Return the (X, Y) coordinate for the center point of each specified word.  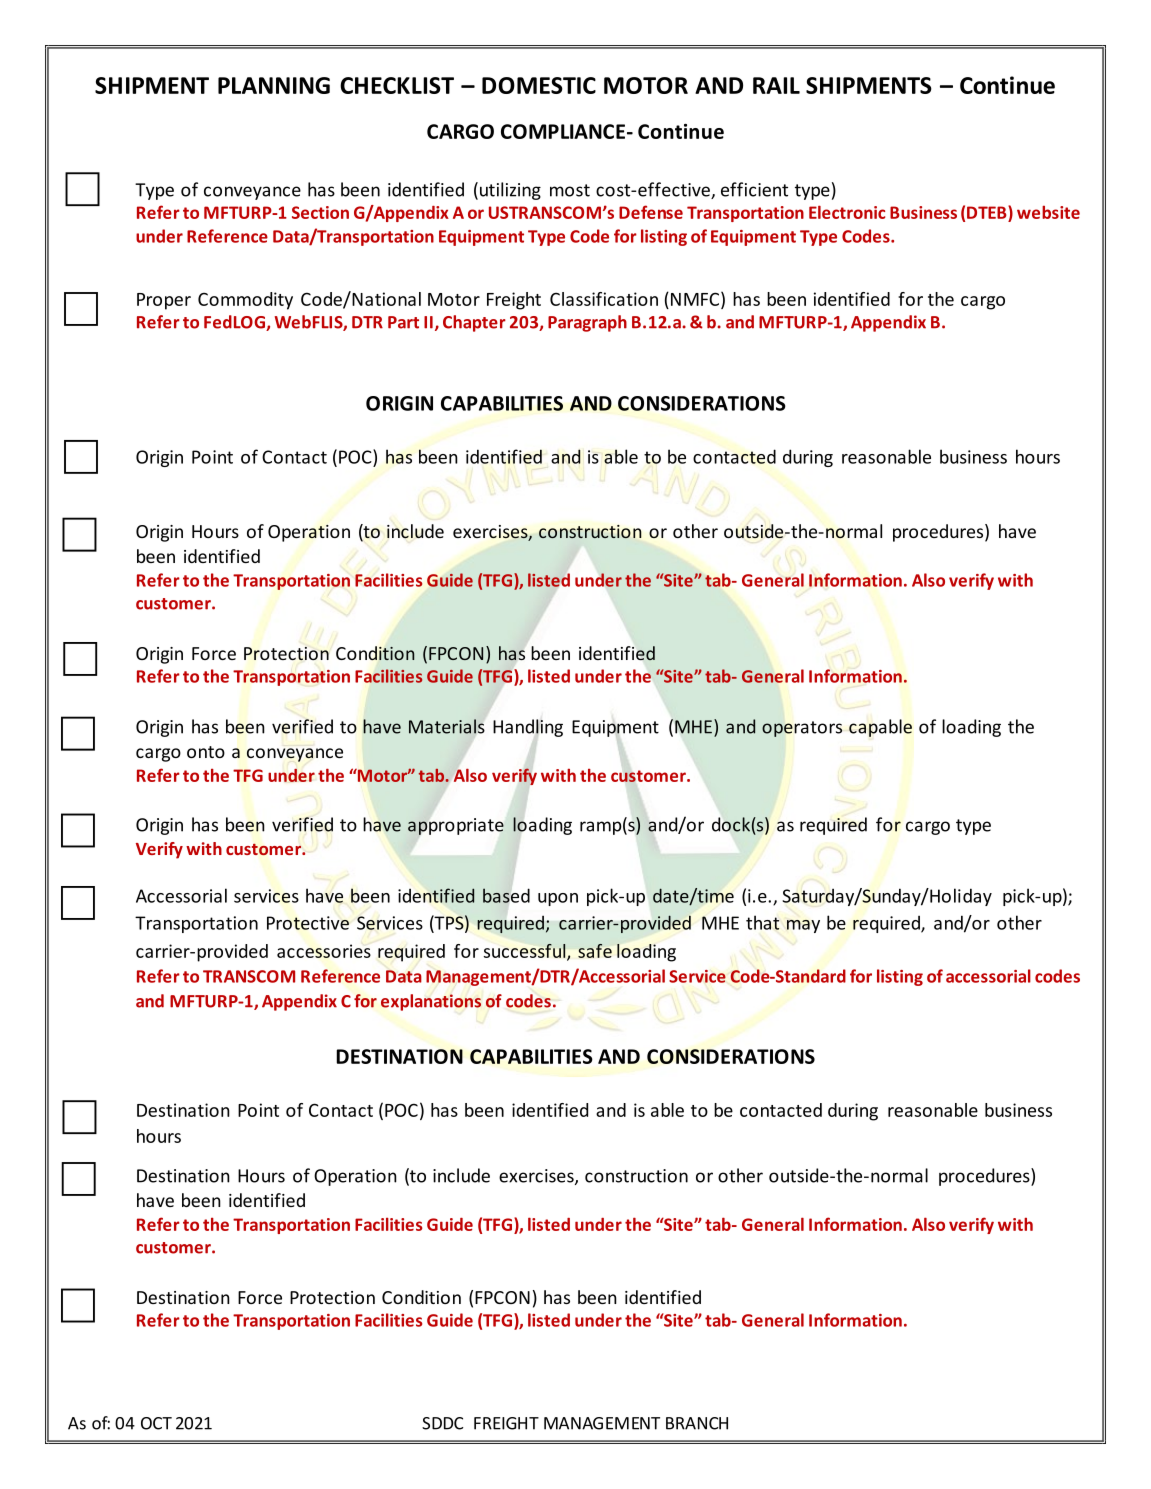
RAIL (776, 85)
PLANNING (274, 85)
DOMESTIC (539, 85)
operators (802, 729)
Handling (528, 728)
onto (206, 752)
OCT (156, 1423)
